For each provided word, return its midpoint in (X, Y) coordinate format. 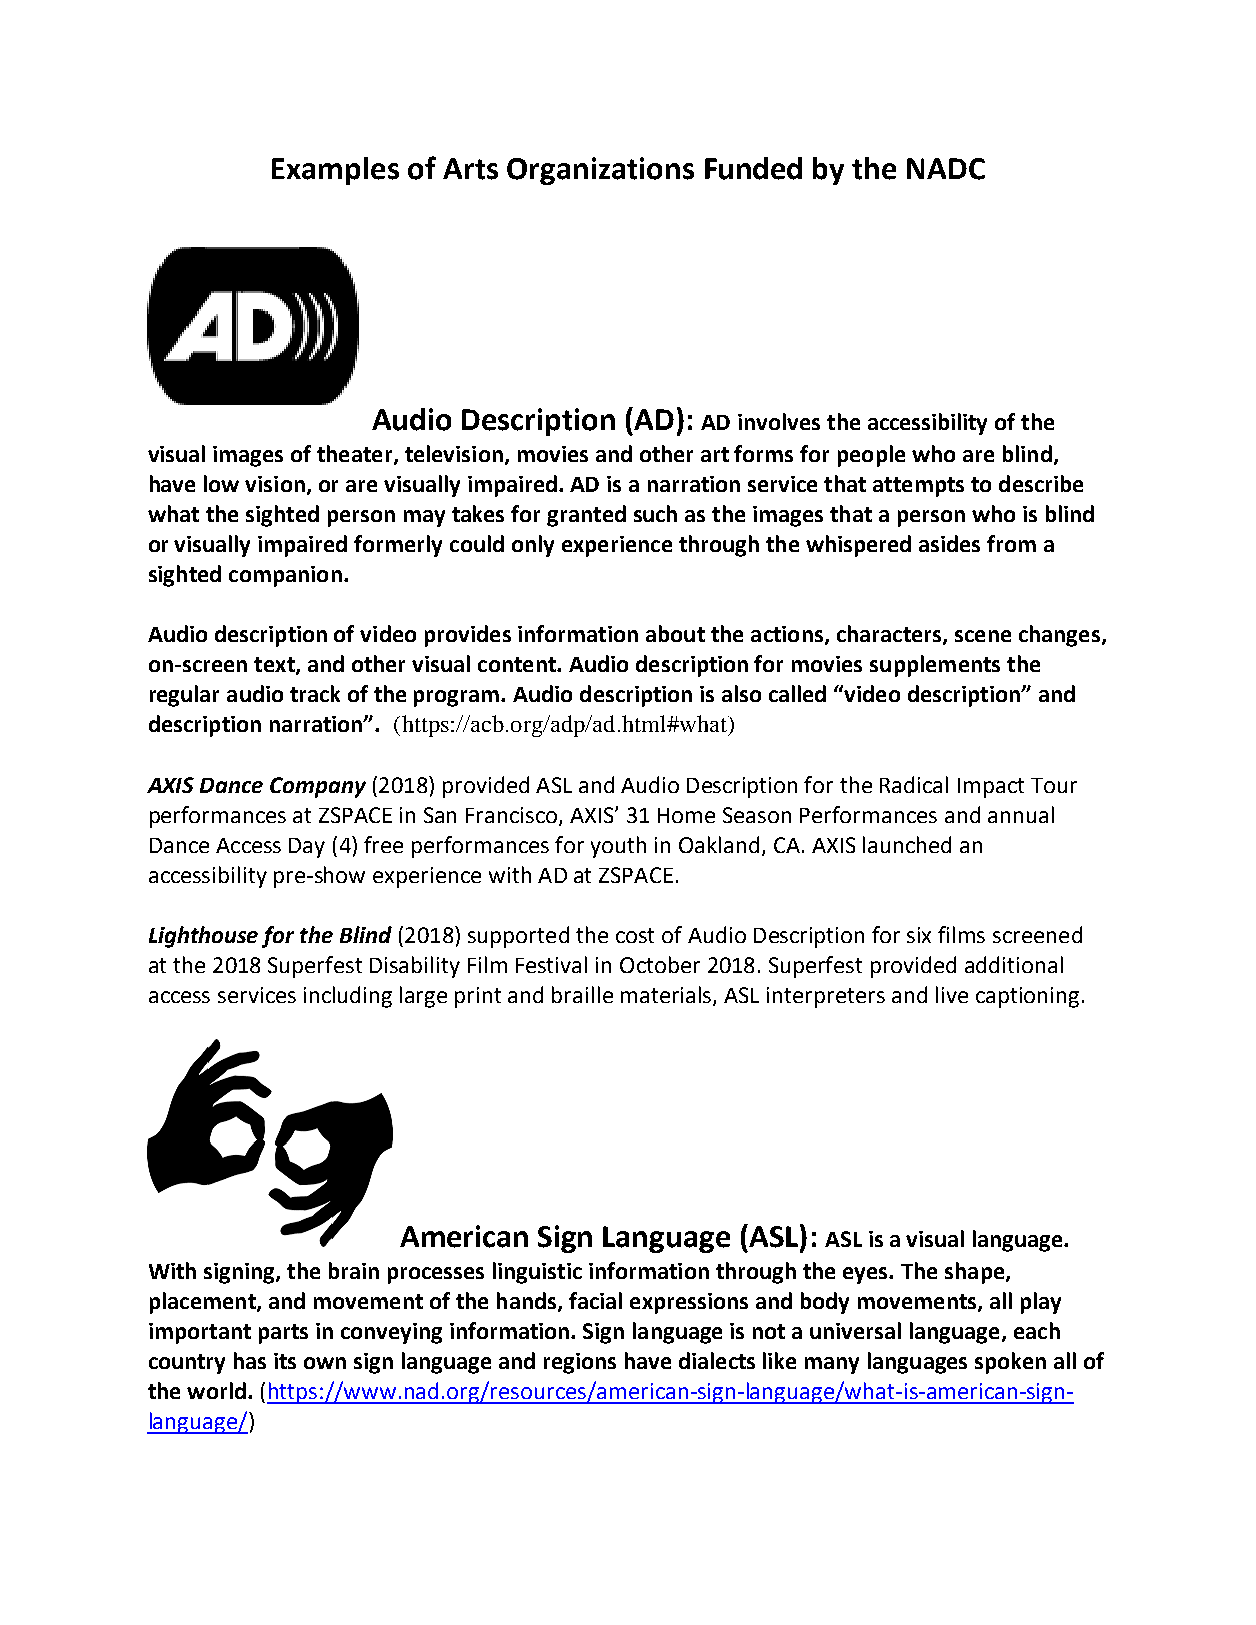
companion (285, 576)
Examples (335, 171)
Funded (753, 168)
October (660, 964)
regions (580, 1363)
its (285, 1361)
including (348, 997)
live (952, 994)
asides (949, 543)
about (675, 633)
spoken (1010, 1363)
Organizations (600, 171)
